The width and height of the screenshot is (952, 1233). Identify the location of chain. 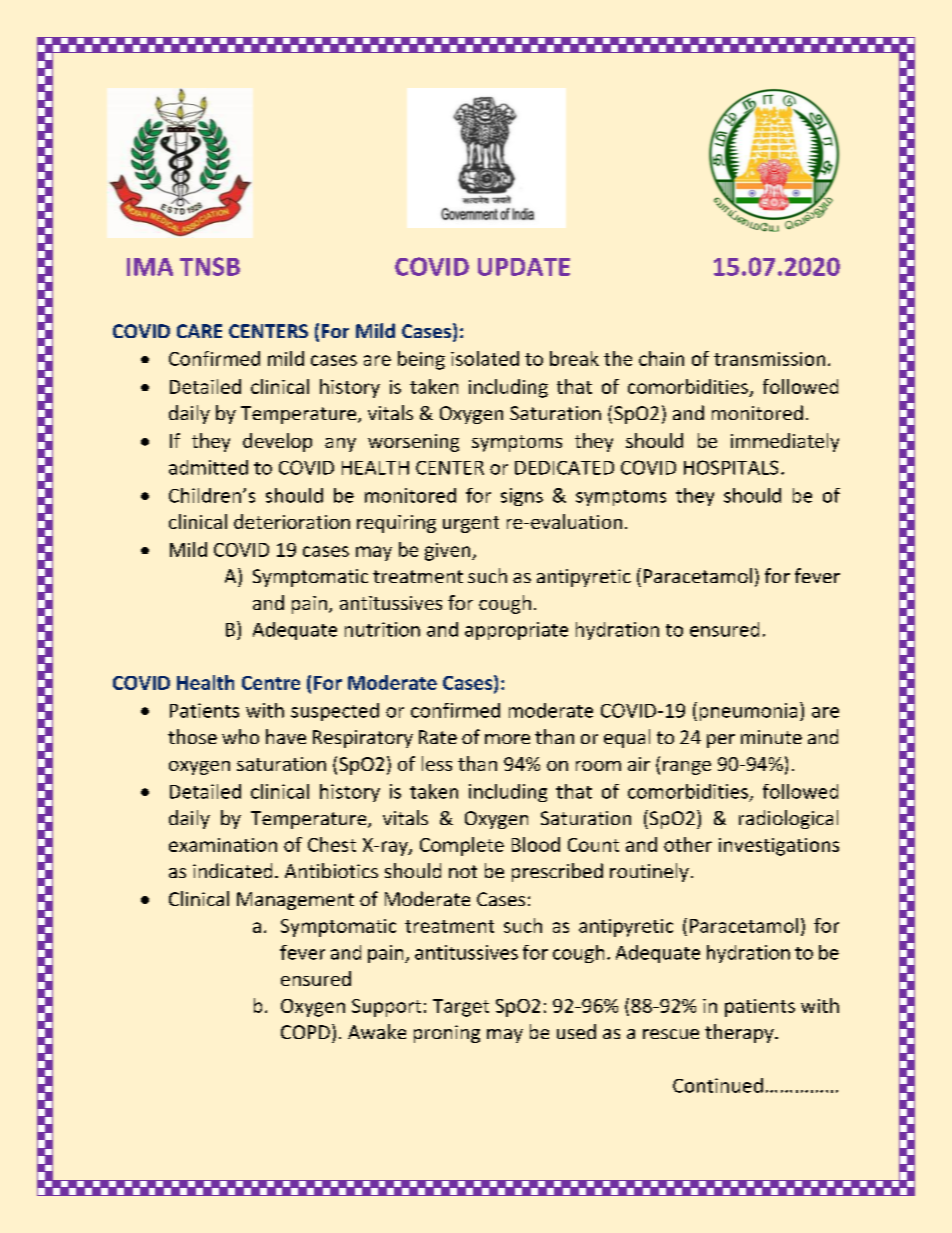
(661, 358).
